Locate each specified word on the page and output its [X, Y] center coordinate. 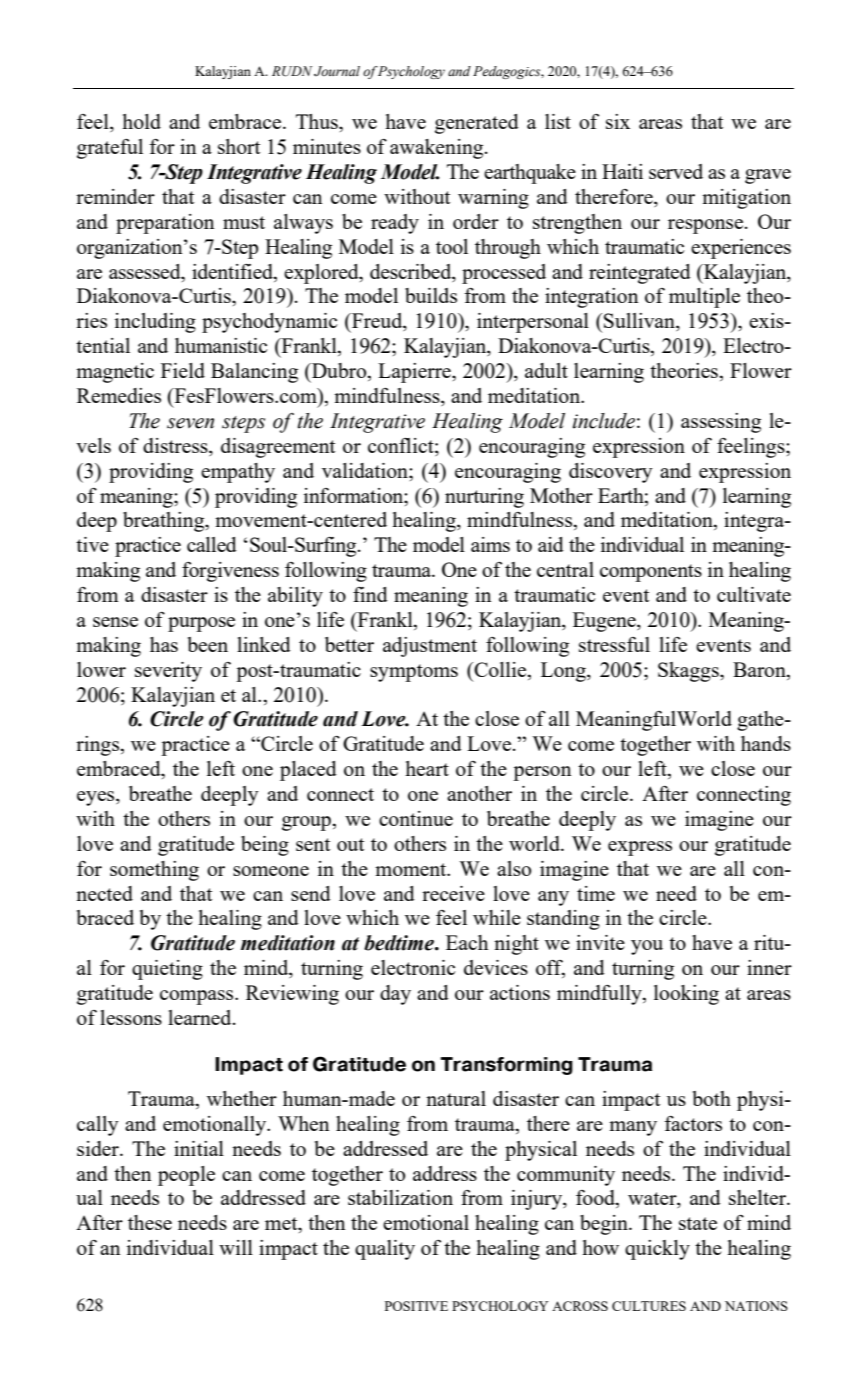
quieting [167, 970]
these [150, 1222]
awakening [438, 149]
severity [168, 672]
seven [190, 423]
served [676, 171]
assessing [721, 423]
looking [686, 995]
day [395, 995]
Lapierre [415, 373]
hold [141, 121]
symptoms [414, 673]
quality [385, 1250]
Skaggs [689, 672]
